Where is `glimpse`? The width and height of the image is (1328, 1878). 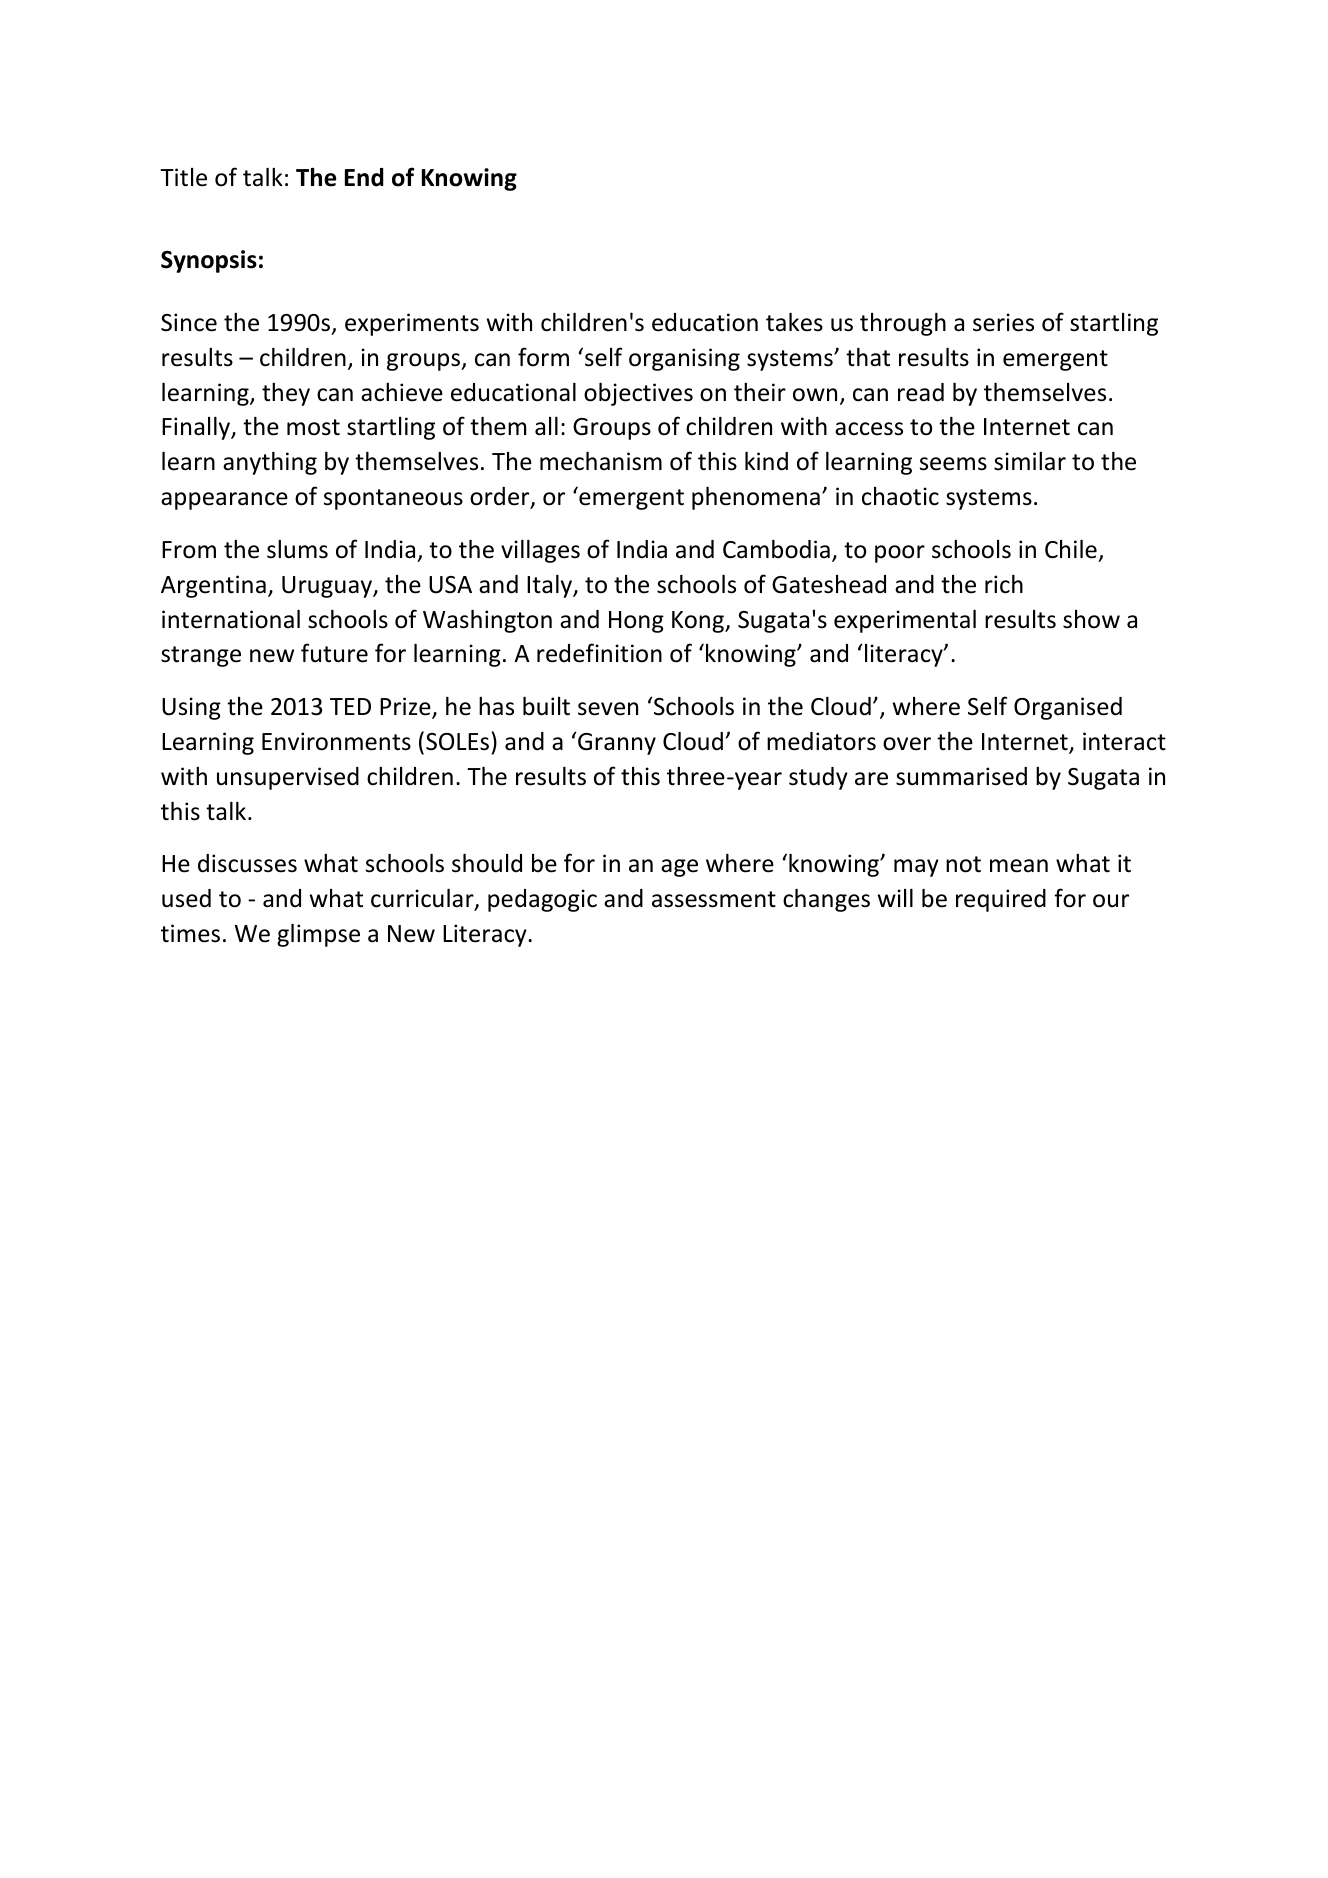 glimpse is located at coordinates (318, 935).
